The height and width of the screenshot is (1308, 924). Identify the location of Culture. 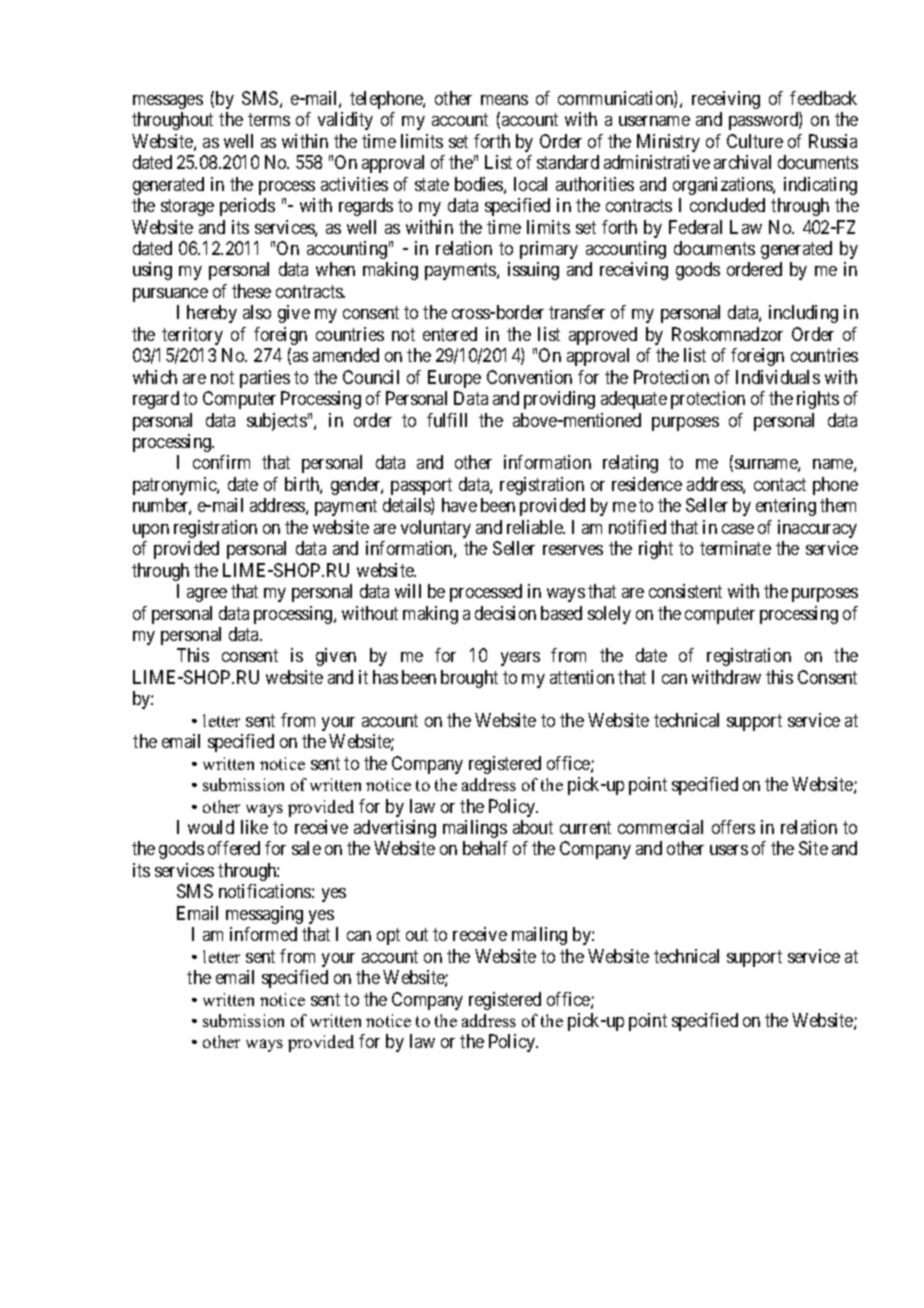
(755, 141).
